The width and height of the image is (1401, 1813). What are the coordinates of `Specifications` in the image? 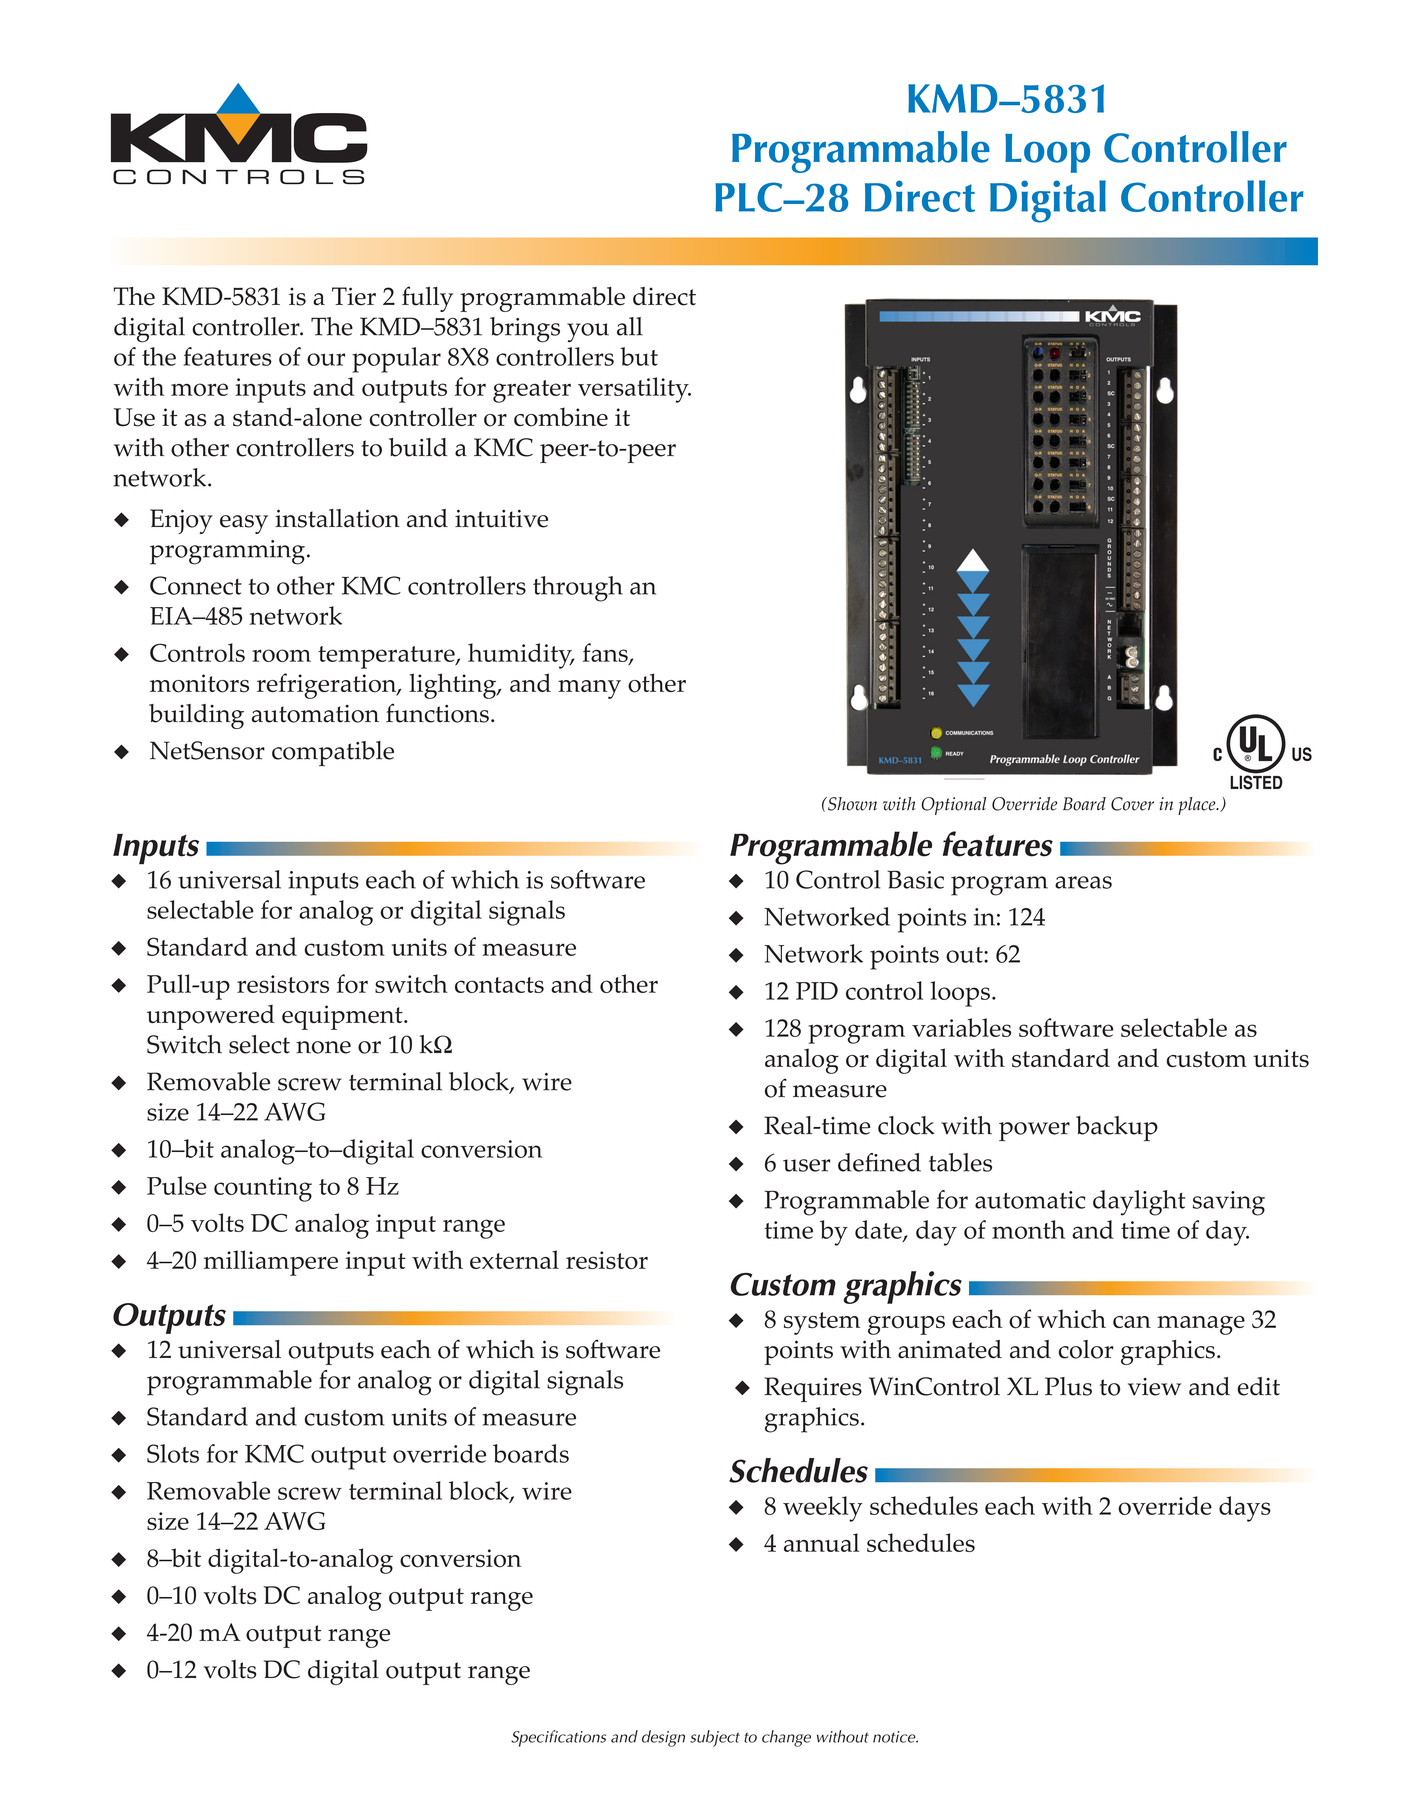 It's located at (558, 1738).
